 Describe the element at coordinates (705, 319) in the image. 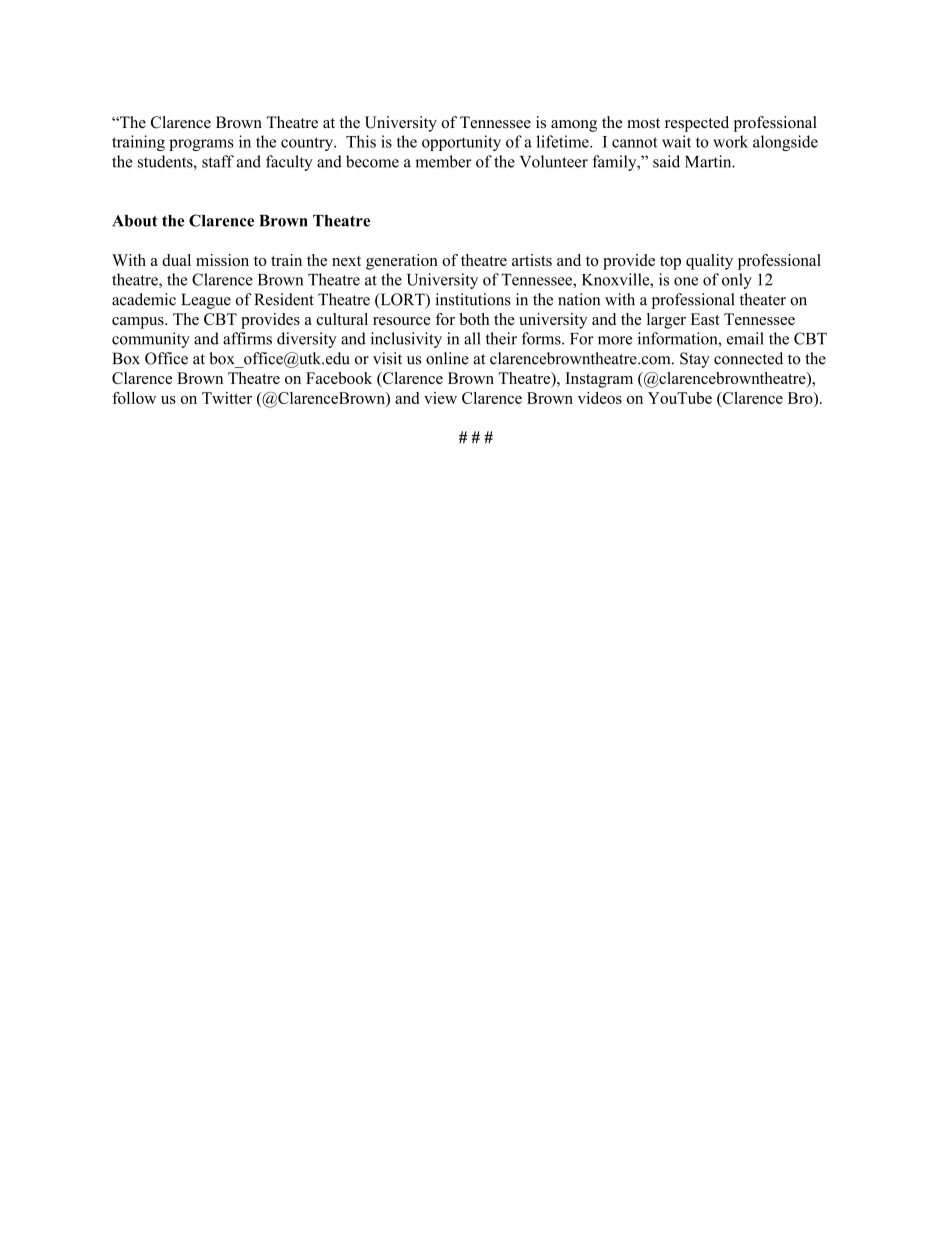

I see `East` at that location.
